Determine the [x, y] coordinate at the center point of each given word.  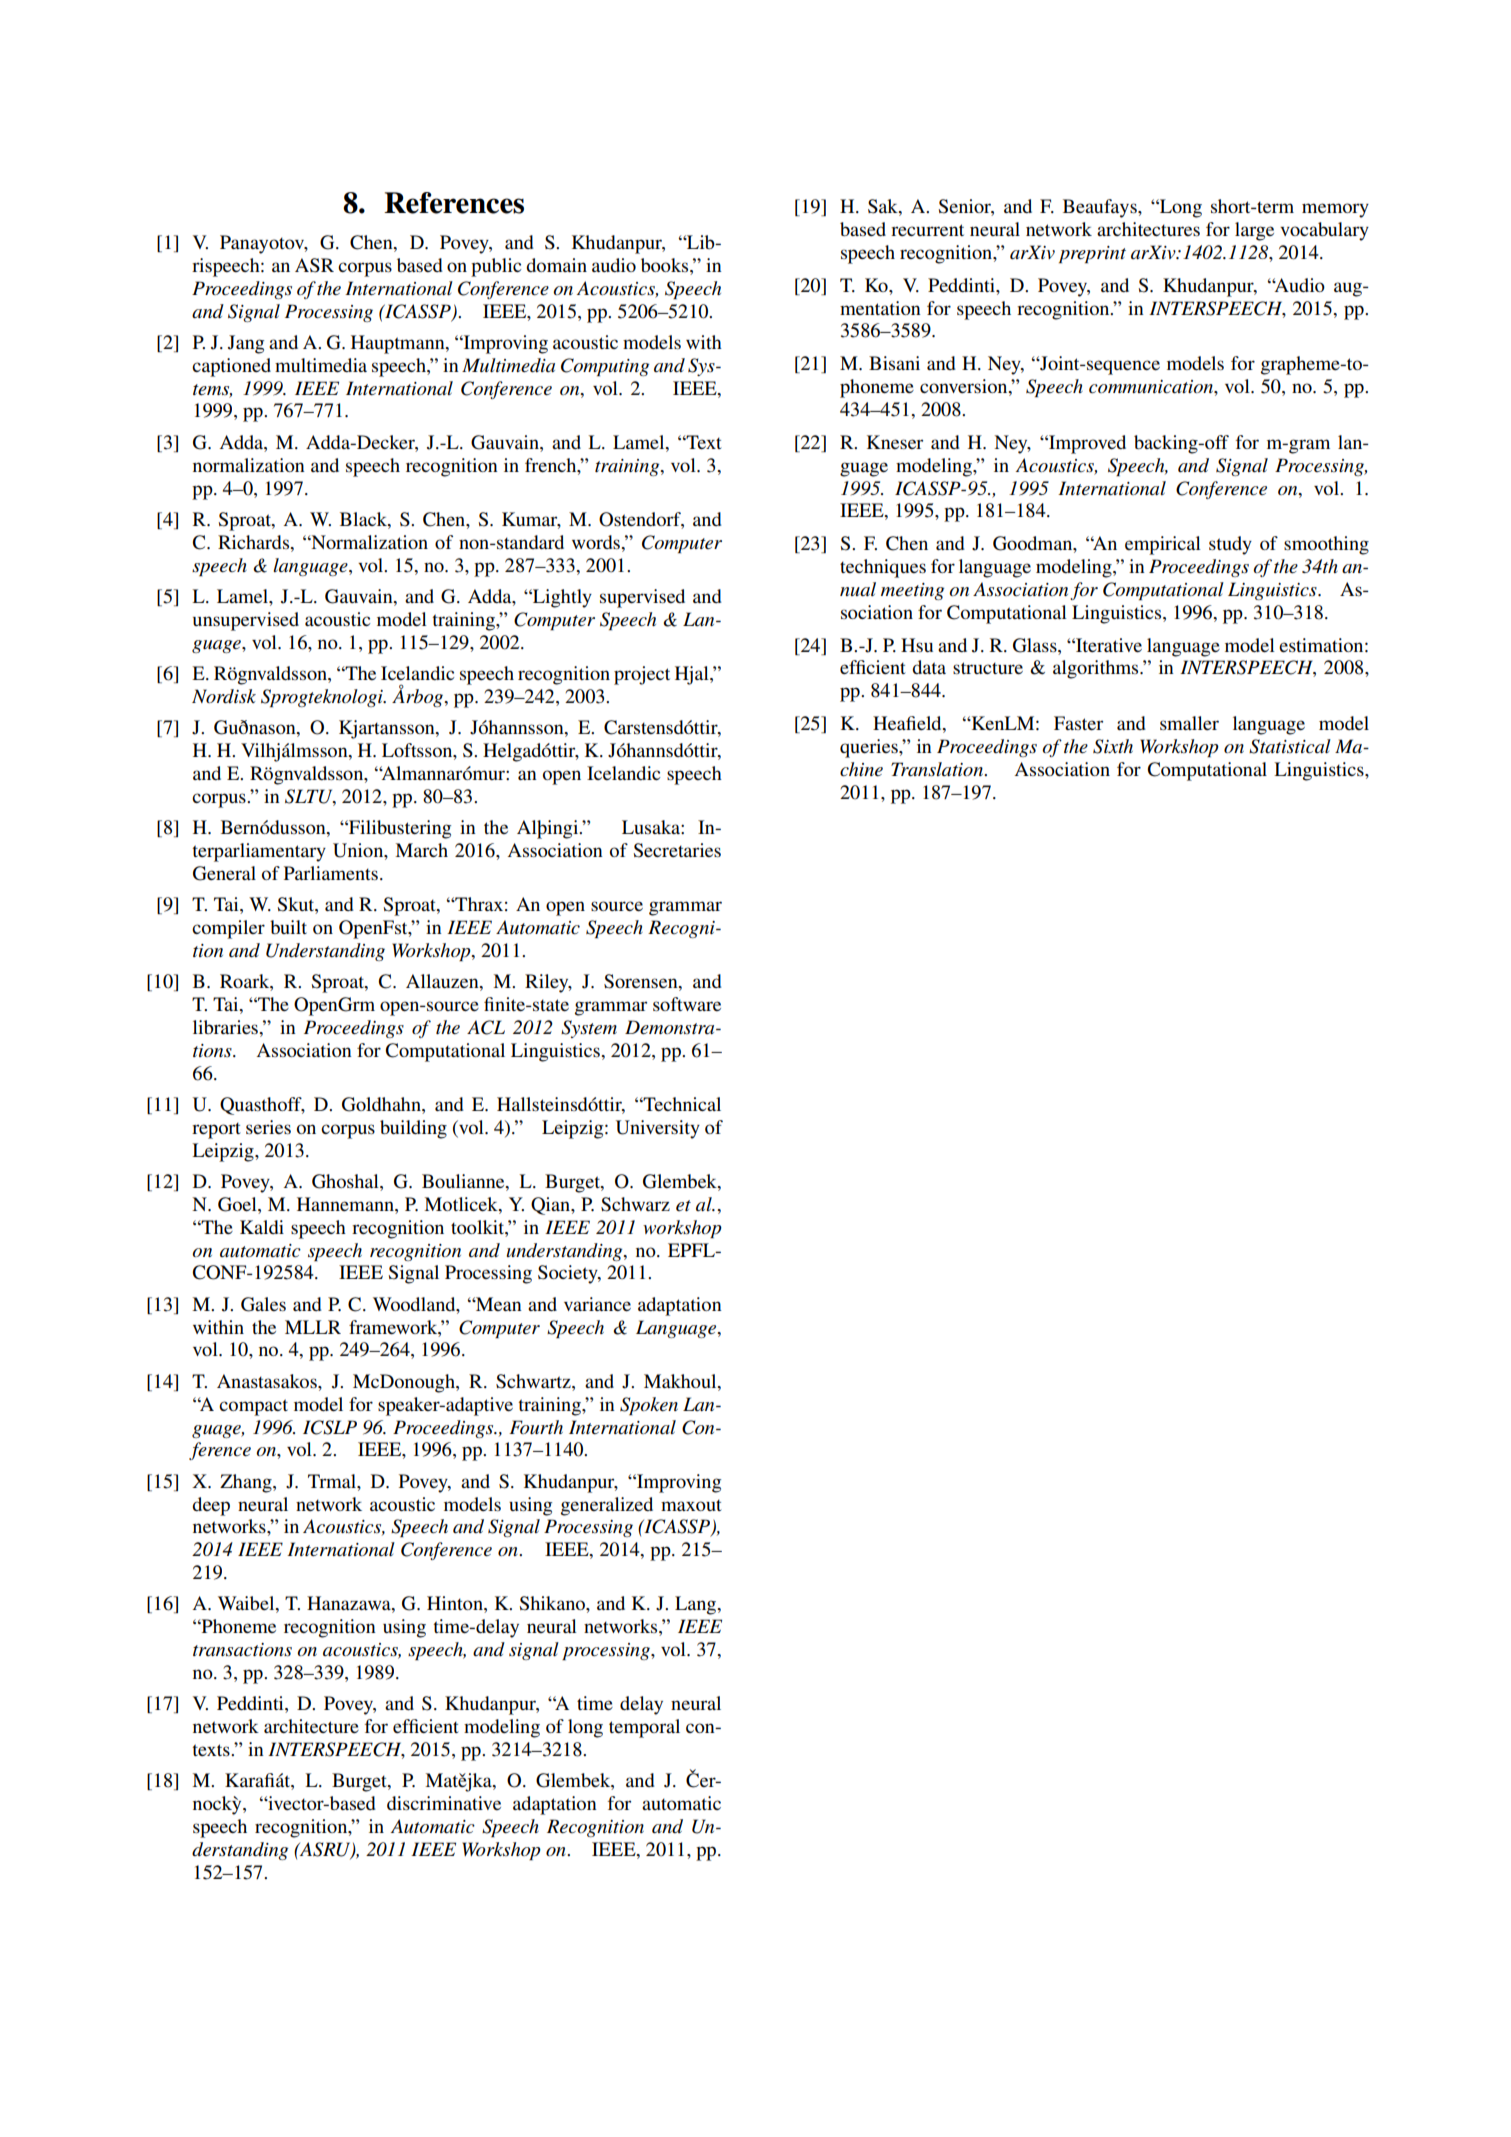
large [1254, 231]
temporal [644, 1728]
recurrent [927, 230]
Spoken [649, 1406]
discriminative [444, 1803]
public [496, 267]
